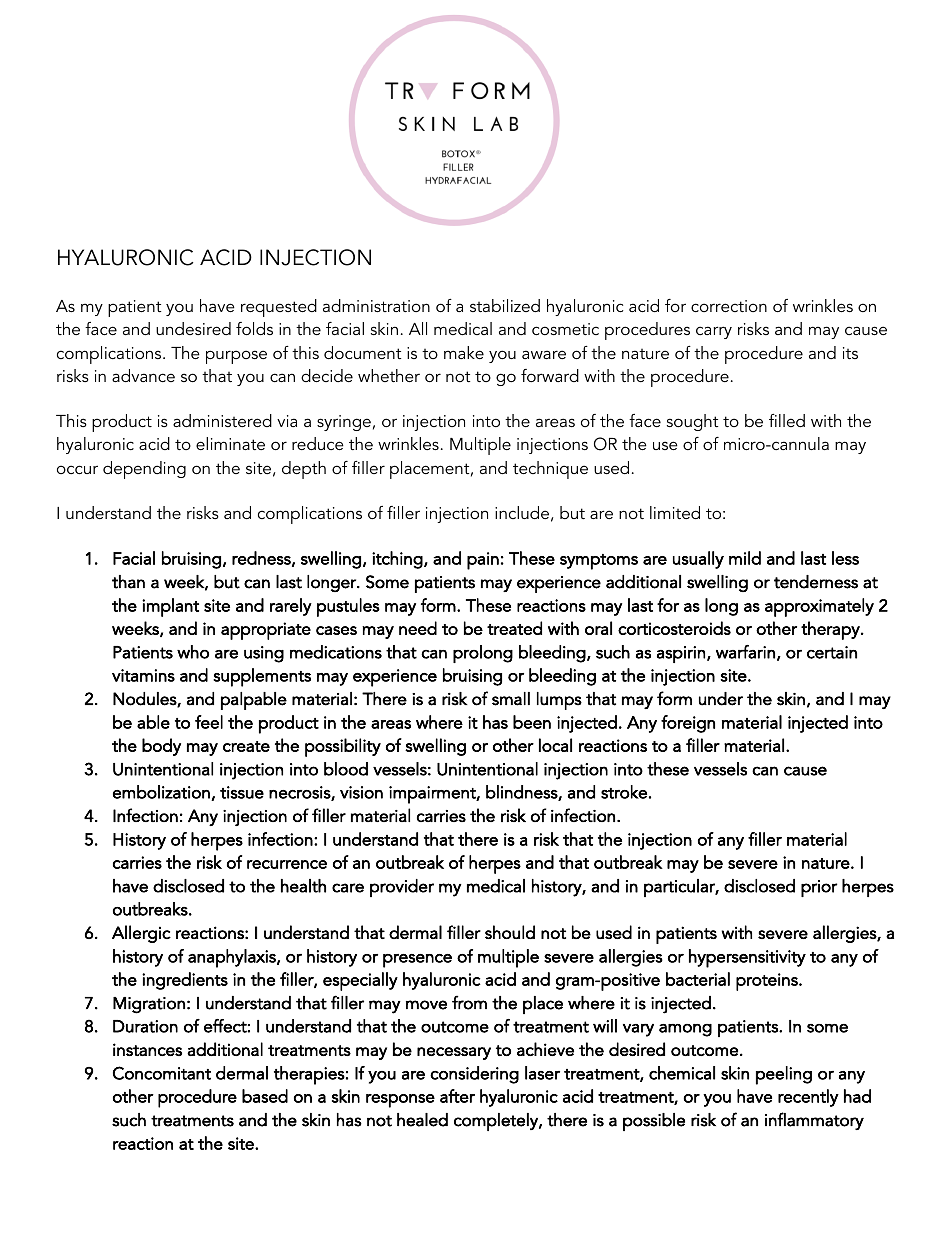 This screenshot has height=1233, width=952. I want to click on after, so click(457, 1096).
